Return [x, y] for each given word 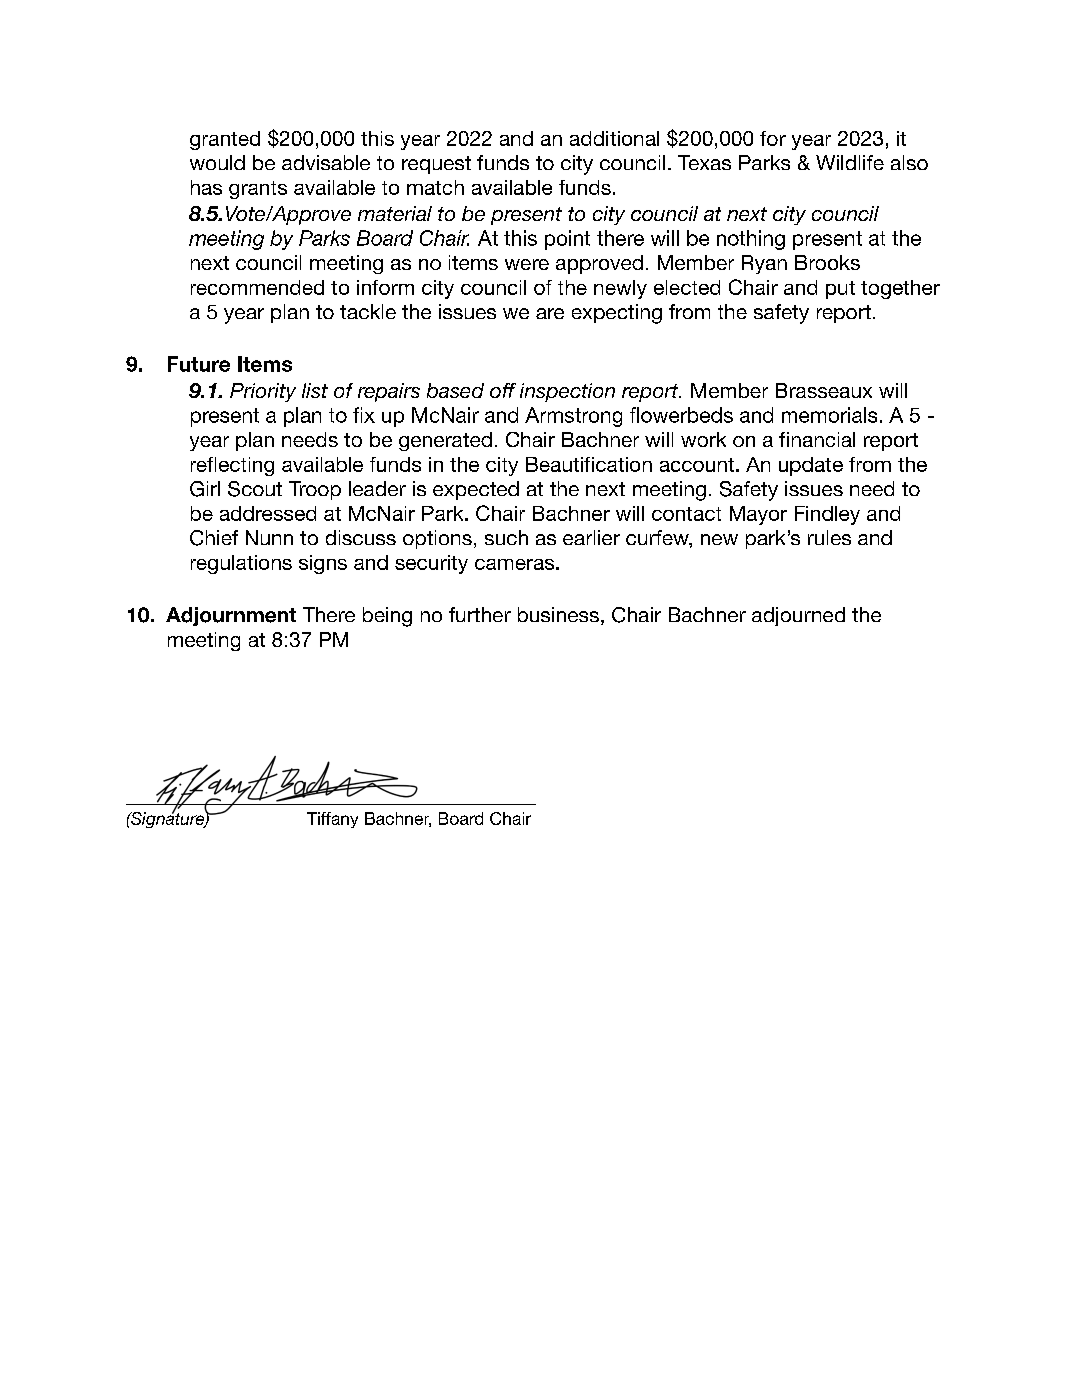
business [558, 614]
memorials [829, 415]
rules [829, 537]
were [527, 264]
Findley [827, 515]
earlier [591, 537]
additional [614, 138]
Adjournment [231, 616]
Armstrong [573, 417]
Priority [263, 392]
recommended [257, 287]
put [840, 290]
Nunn [269, 537]
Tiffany [332, 820]
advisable [326, 162]
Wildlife [850, 162]
